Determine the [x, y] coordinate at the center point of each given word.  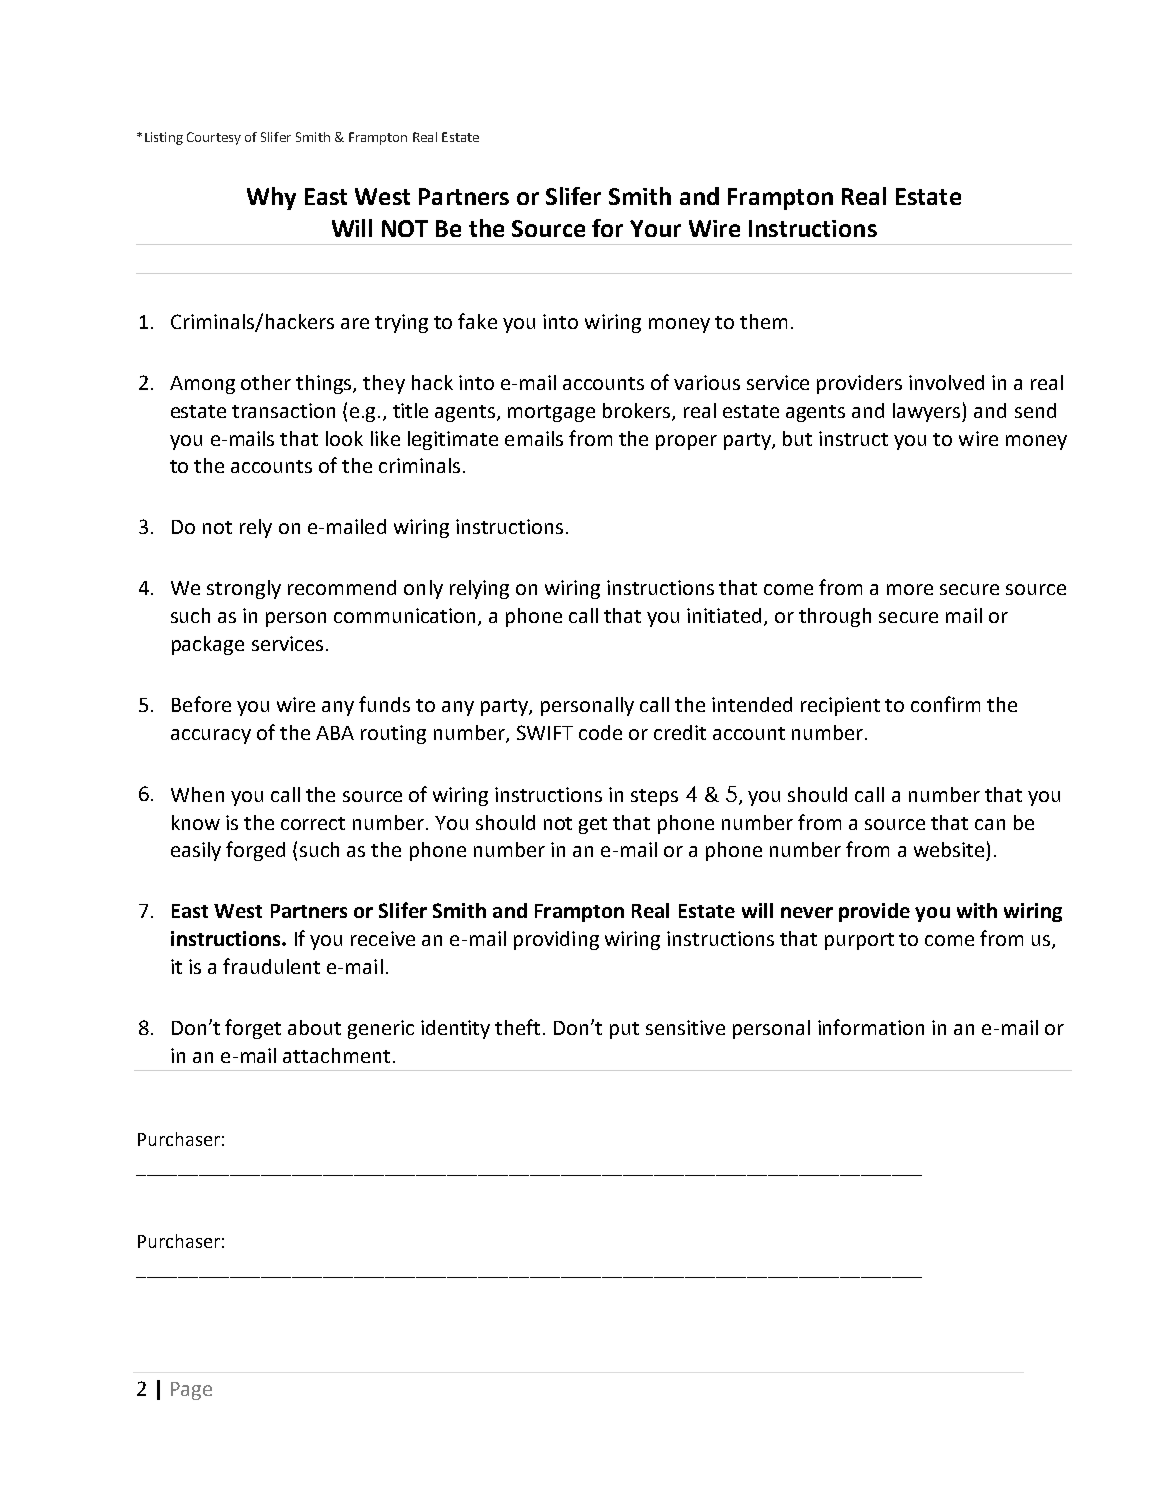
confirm [945, 704]
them [763, 321]
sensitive [685, 1027]
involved [946, 382]
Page [191, 1391]
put [624, 1030]
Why [271, 198]
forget [253, 1029]
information [871, 1027]
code [600, 732]
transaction [283, 410]
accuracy [211, 736]
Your [655, 228]
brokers [638, 412]
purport [859, 941]
